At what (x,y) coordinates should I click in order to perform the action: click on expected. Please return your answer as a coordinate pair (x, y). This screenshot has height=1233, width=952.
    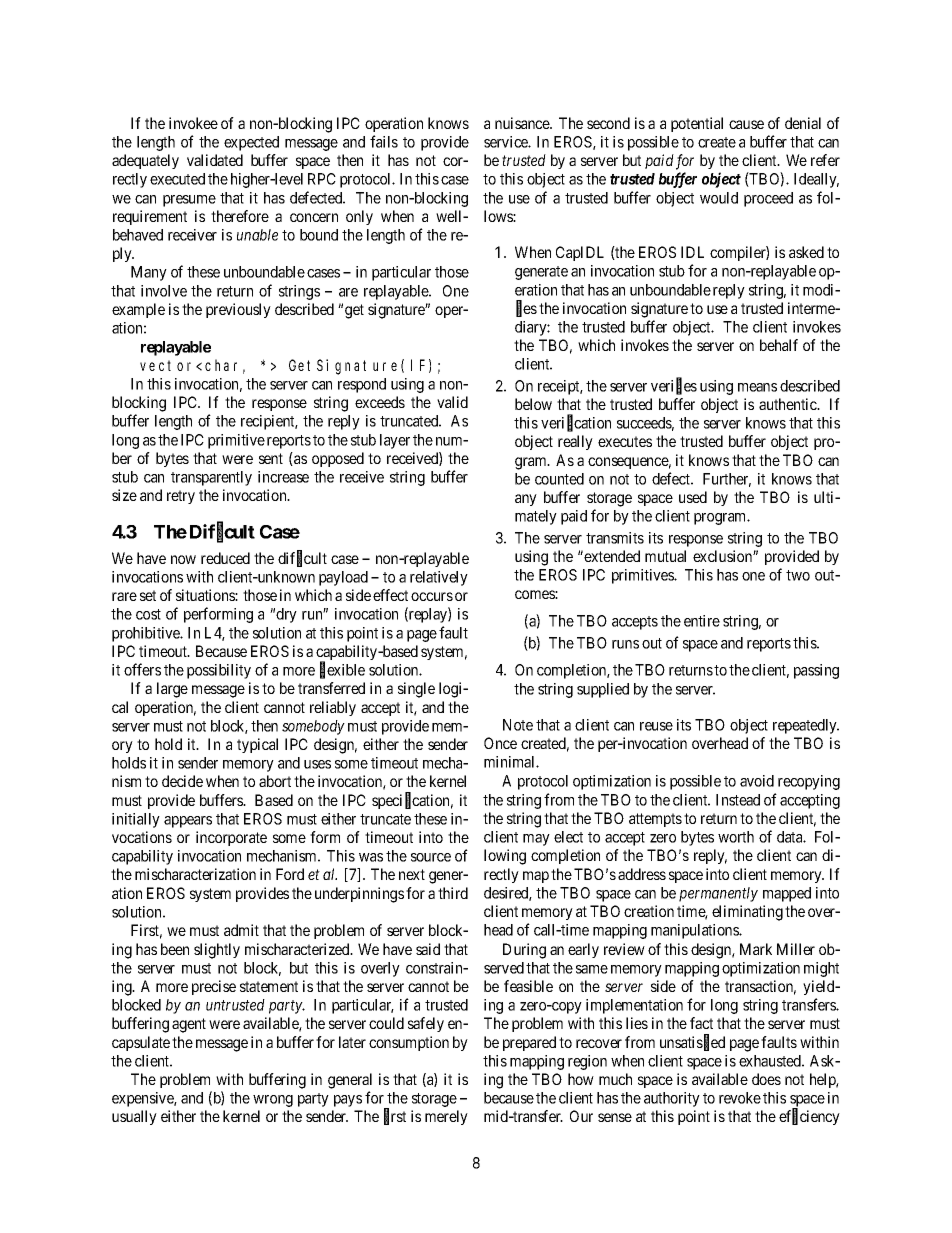
    Looking at the image, I should click on (251, 143).
